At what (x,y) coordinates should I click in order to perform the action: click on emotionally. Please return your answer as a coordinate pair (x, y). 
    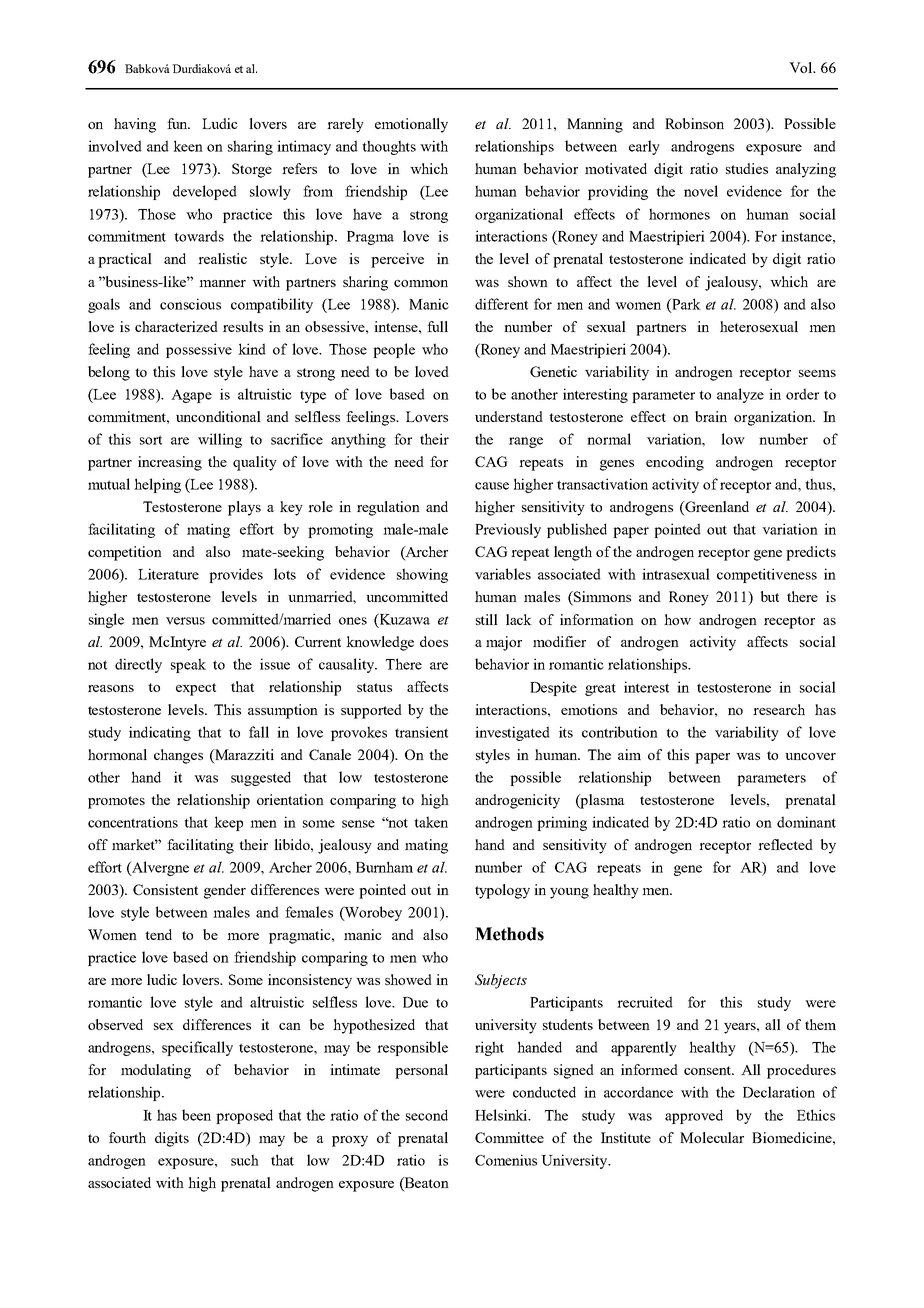
    Looking at the image, I should click on (411, 125).
